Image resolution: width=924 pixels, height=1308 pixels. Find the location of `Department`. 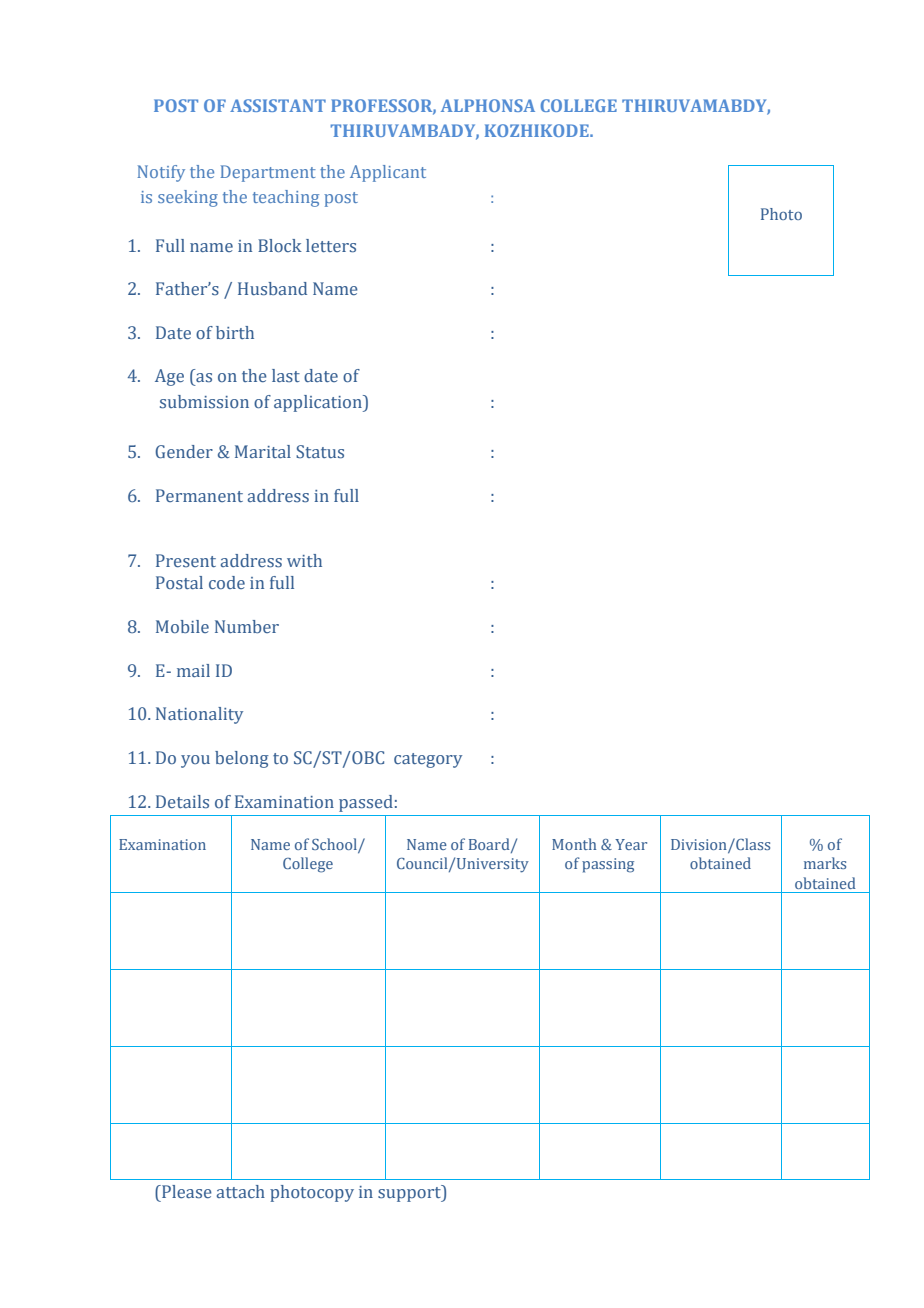

Department is located at coordinates (268, 173).
